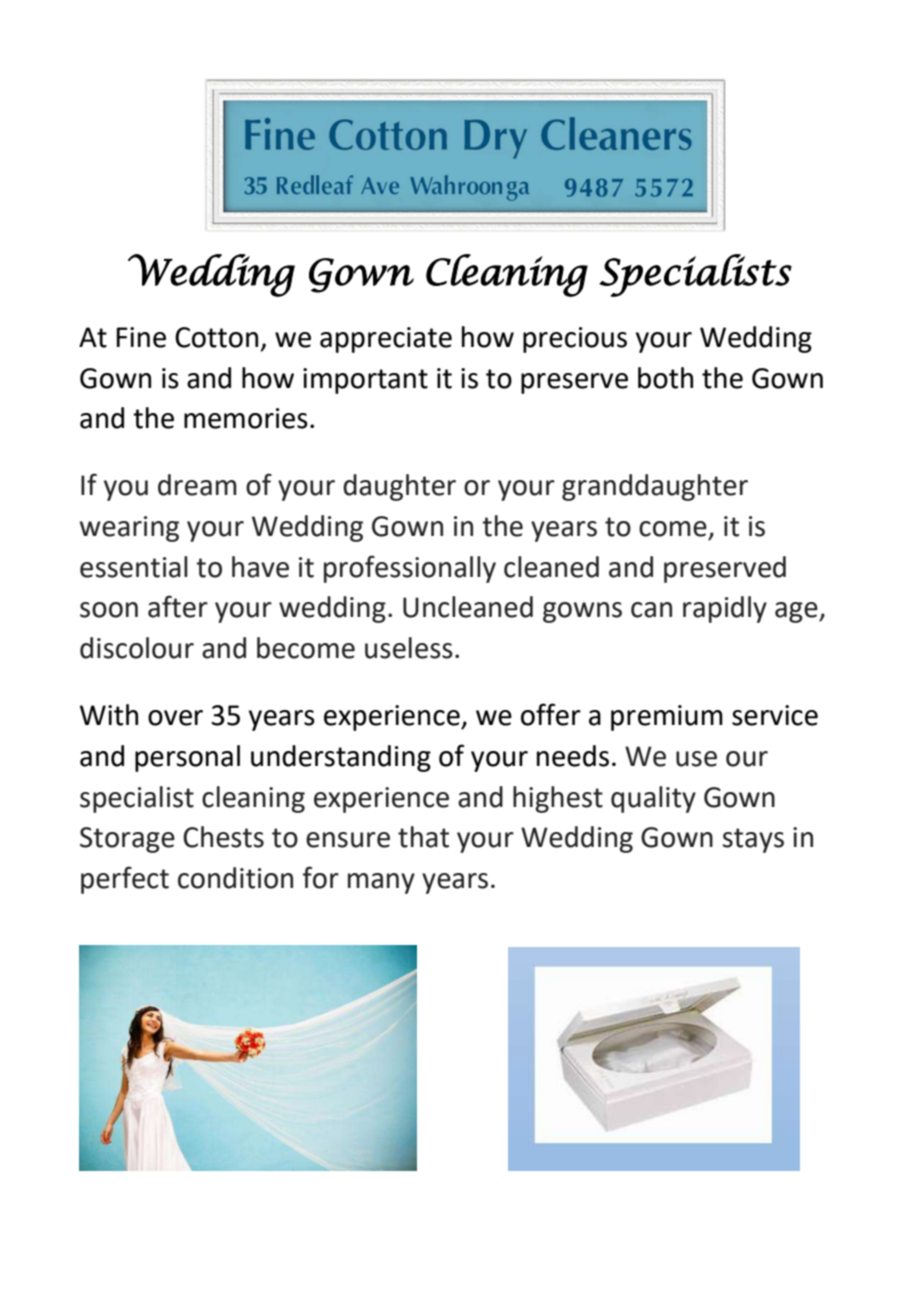 This document has height=1313, width=924. Describe the element at coordinates (665, 378) in the document. I see `both` at that location.
